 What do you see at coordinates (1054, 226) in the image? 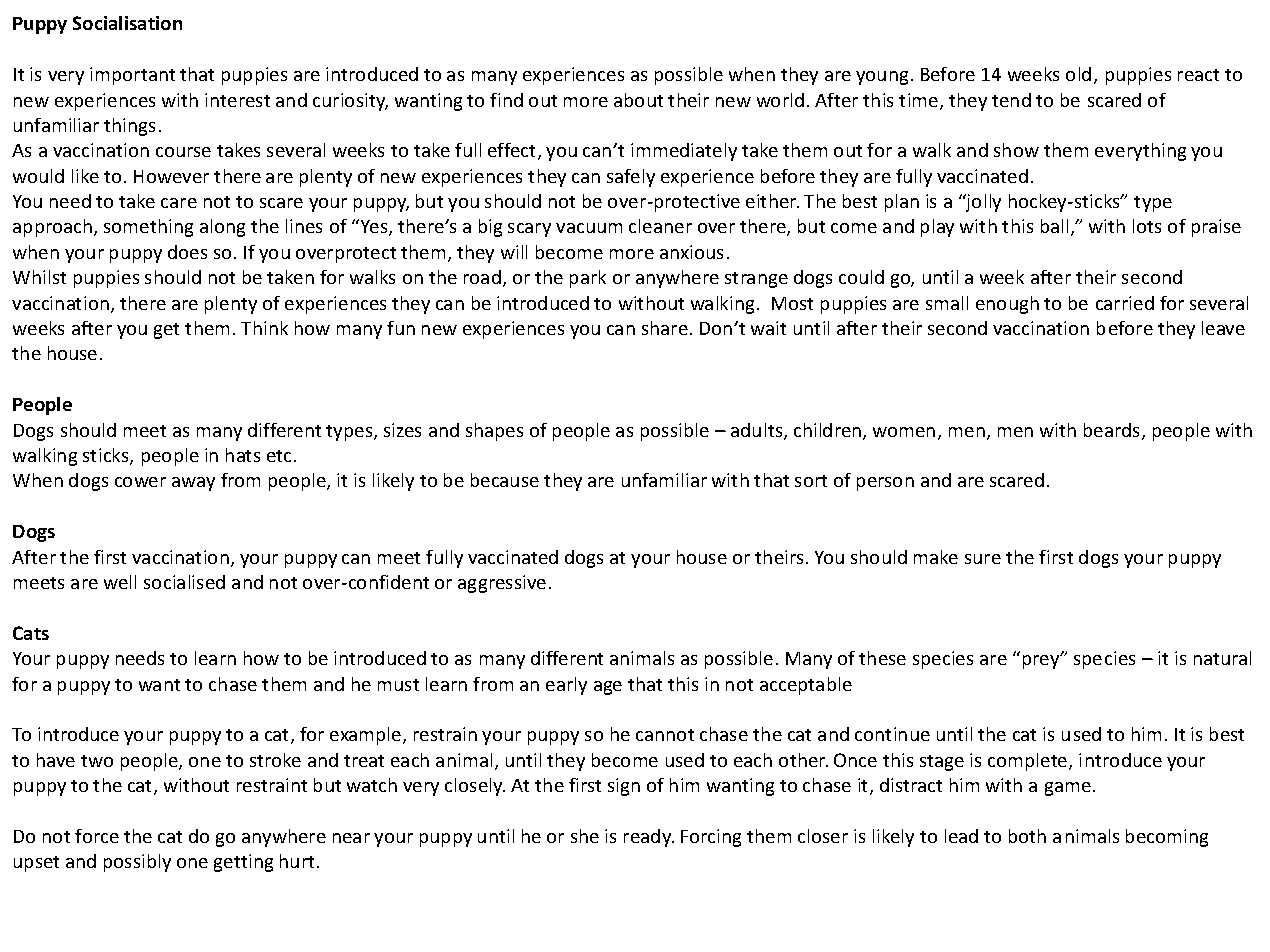
I see `ball` at bounding box center [1054, 226].
